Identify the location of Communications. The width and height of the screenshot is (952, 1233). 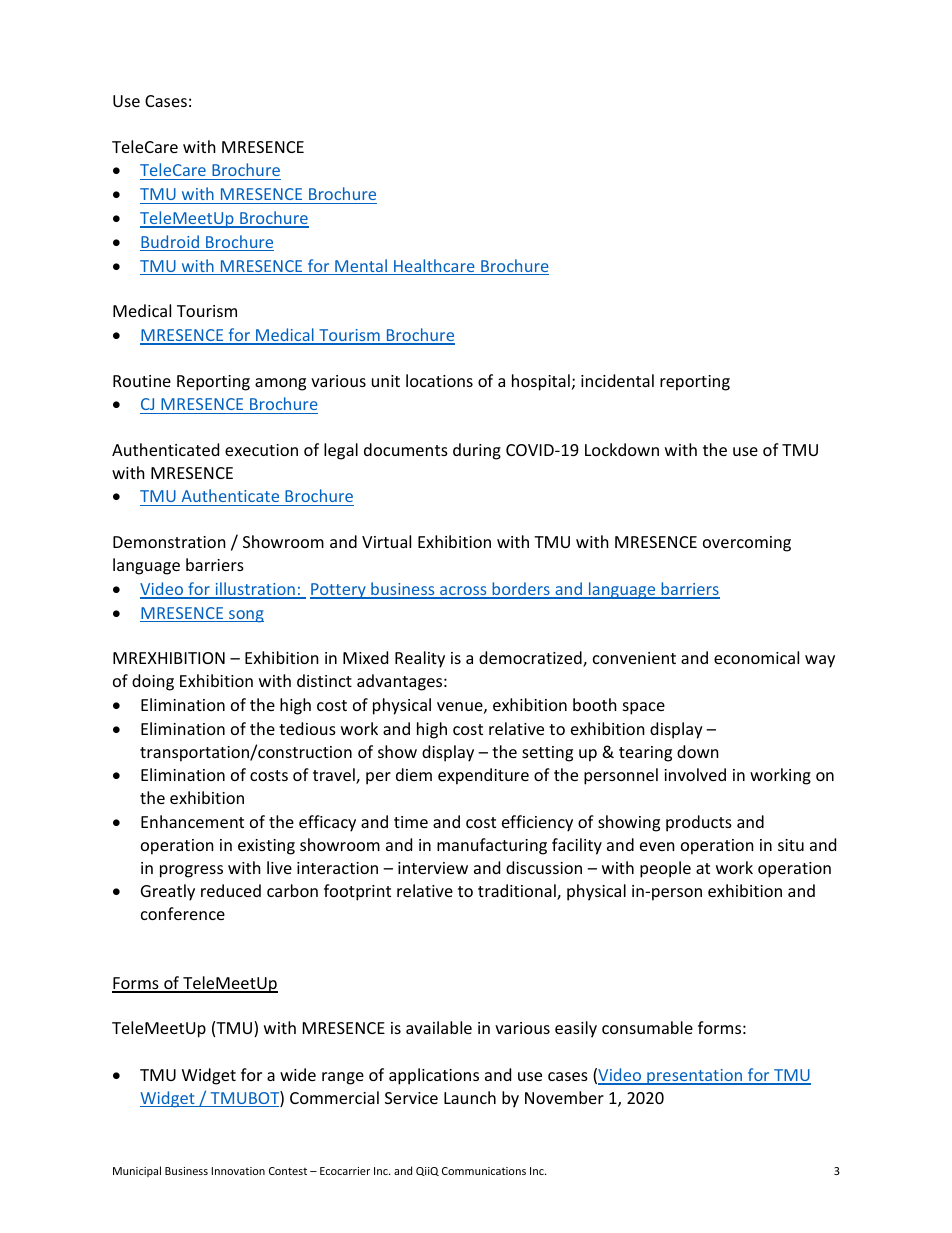
(484, 1171).
